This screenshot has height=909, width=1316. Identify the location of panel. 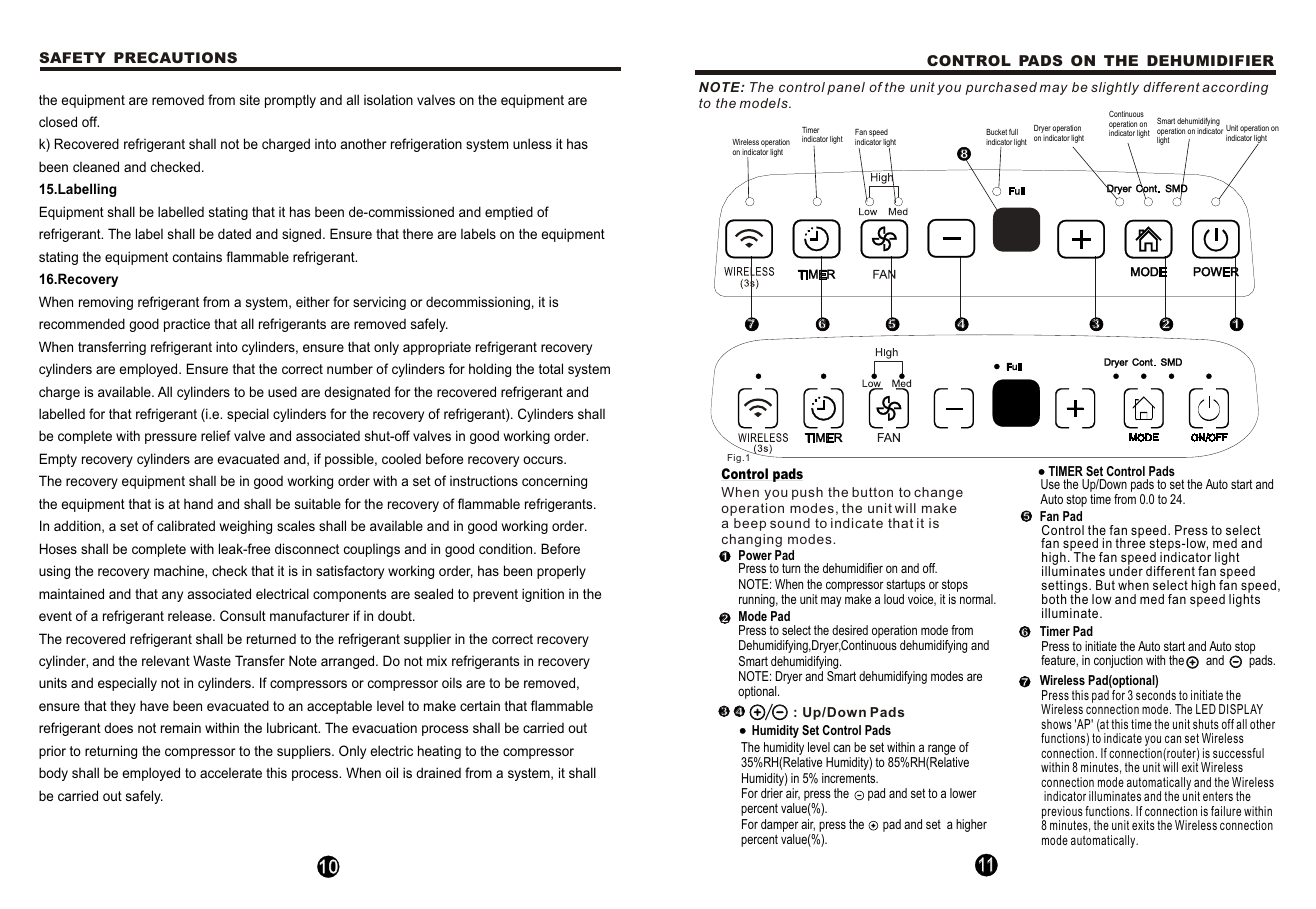
(846, 88).
